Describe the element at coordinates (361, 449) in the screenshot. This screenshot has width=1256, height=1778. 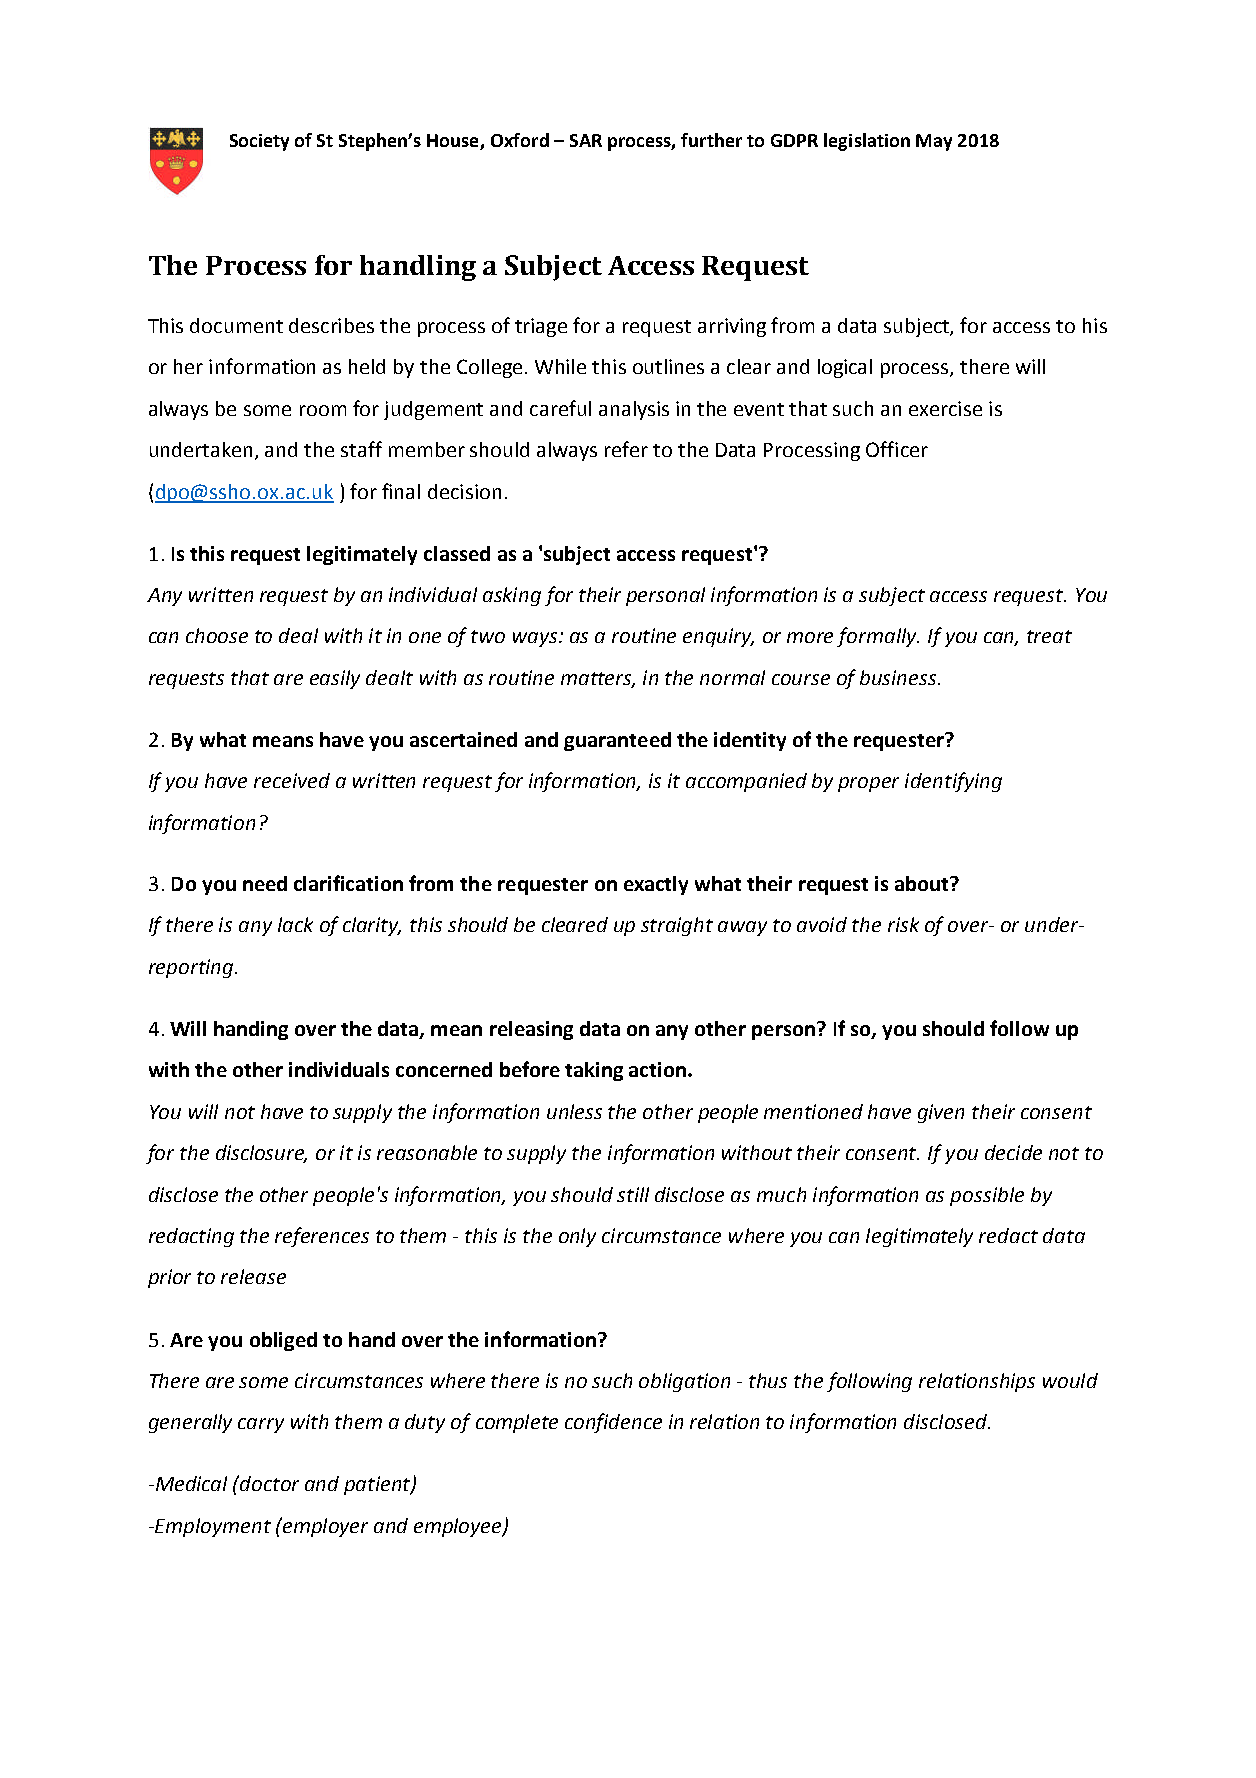
I see `staff` at that location.
